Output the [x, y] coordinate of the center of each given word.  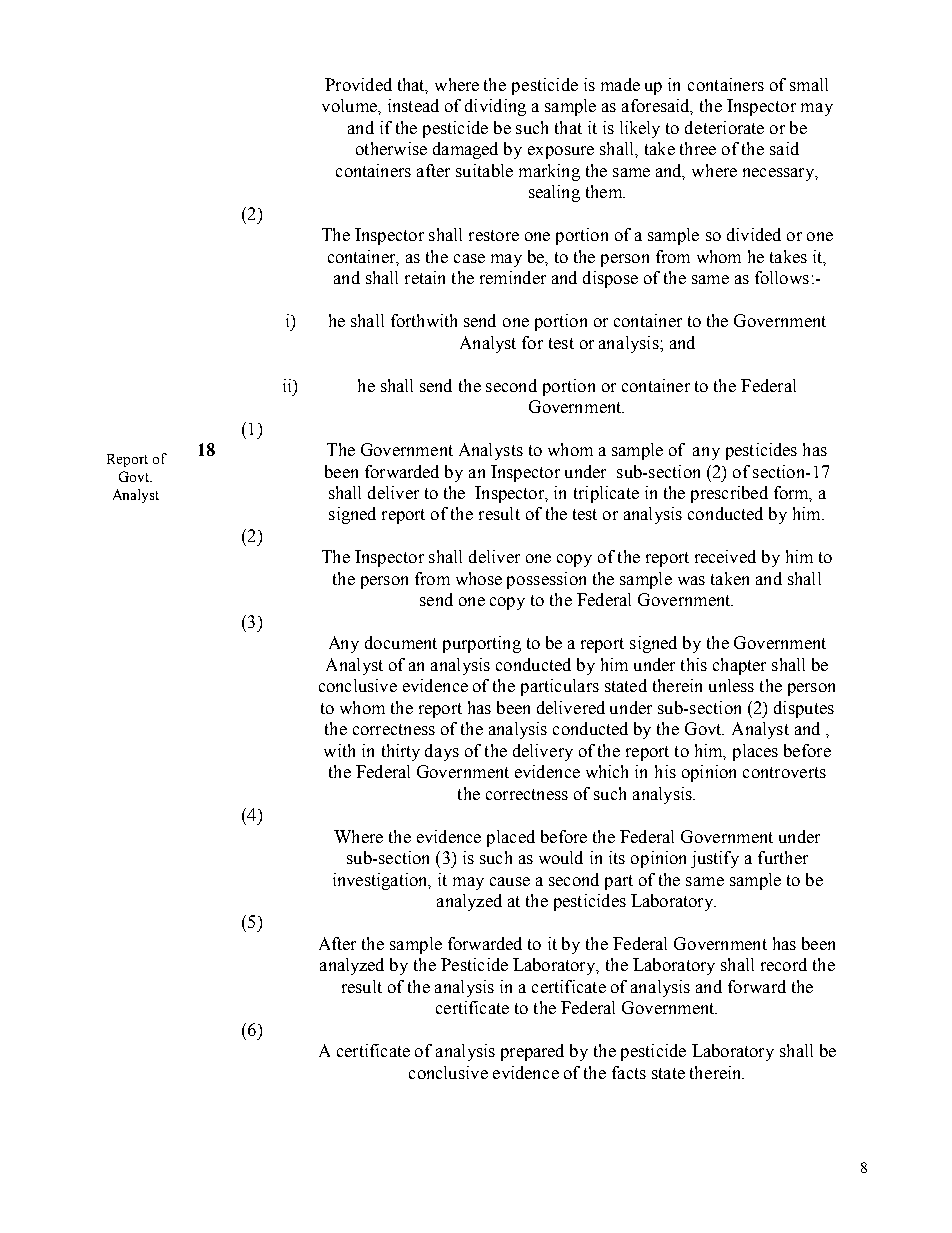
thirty [401, 752]
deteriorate [724, 127]
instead [413, 105]
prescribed [729, 494]
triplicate [606, 494]
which [607, 771]
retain [425, 277]
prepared [532, 1052]
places [755, 752]
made [620, 84]
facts [629, 1072]
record [784, 964]
